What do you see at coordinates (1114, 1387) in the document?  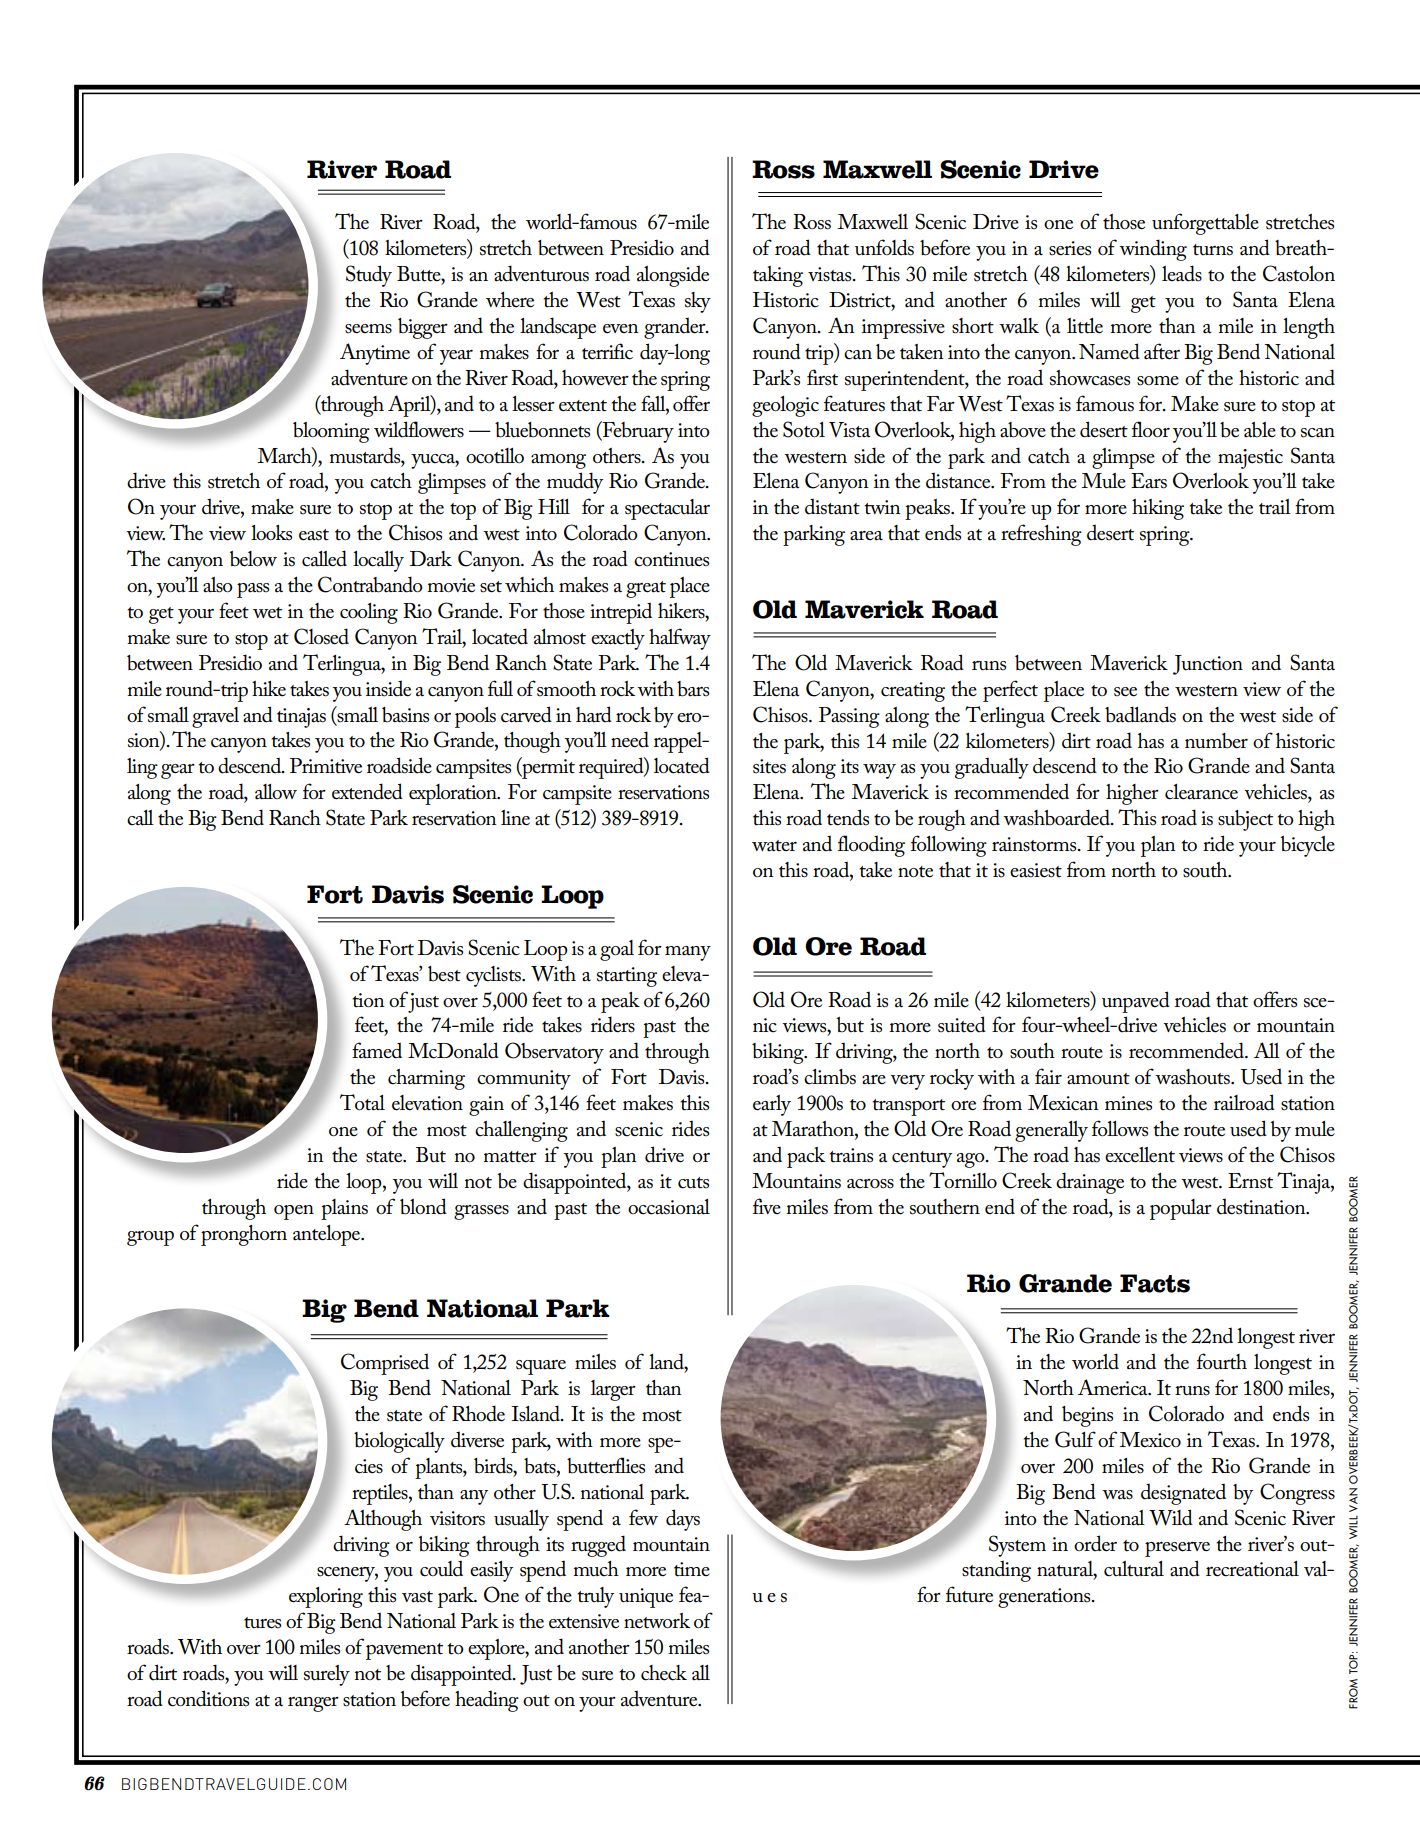 I see `America` at bounding box center [1114, 1387].
